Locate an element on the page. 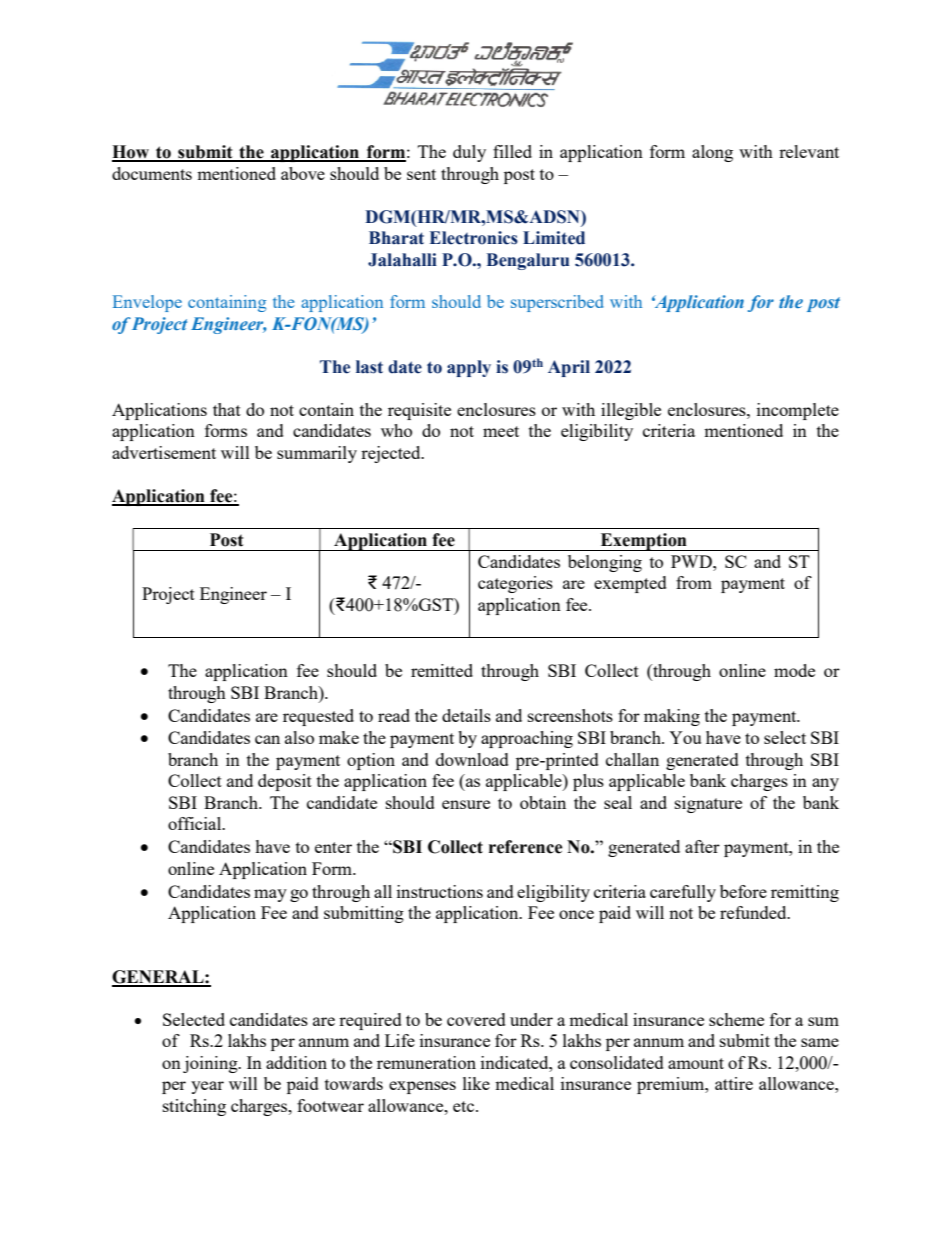 The width and height of the image is (952, 1233). documents is located at coordinates (152, 173).
